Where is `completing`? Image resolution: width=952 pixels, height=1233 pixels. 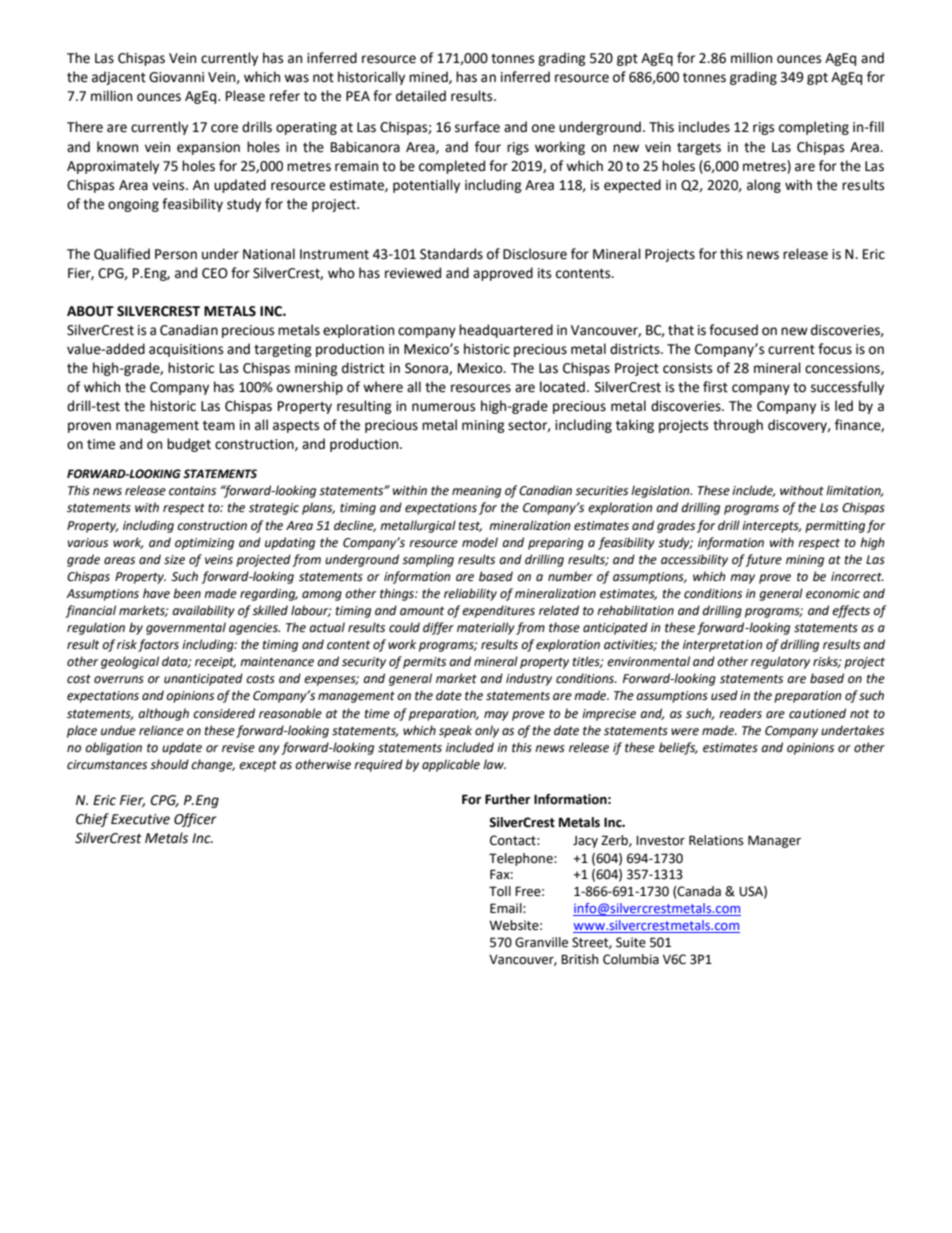
completing is located at coordinates (814, 128).
